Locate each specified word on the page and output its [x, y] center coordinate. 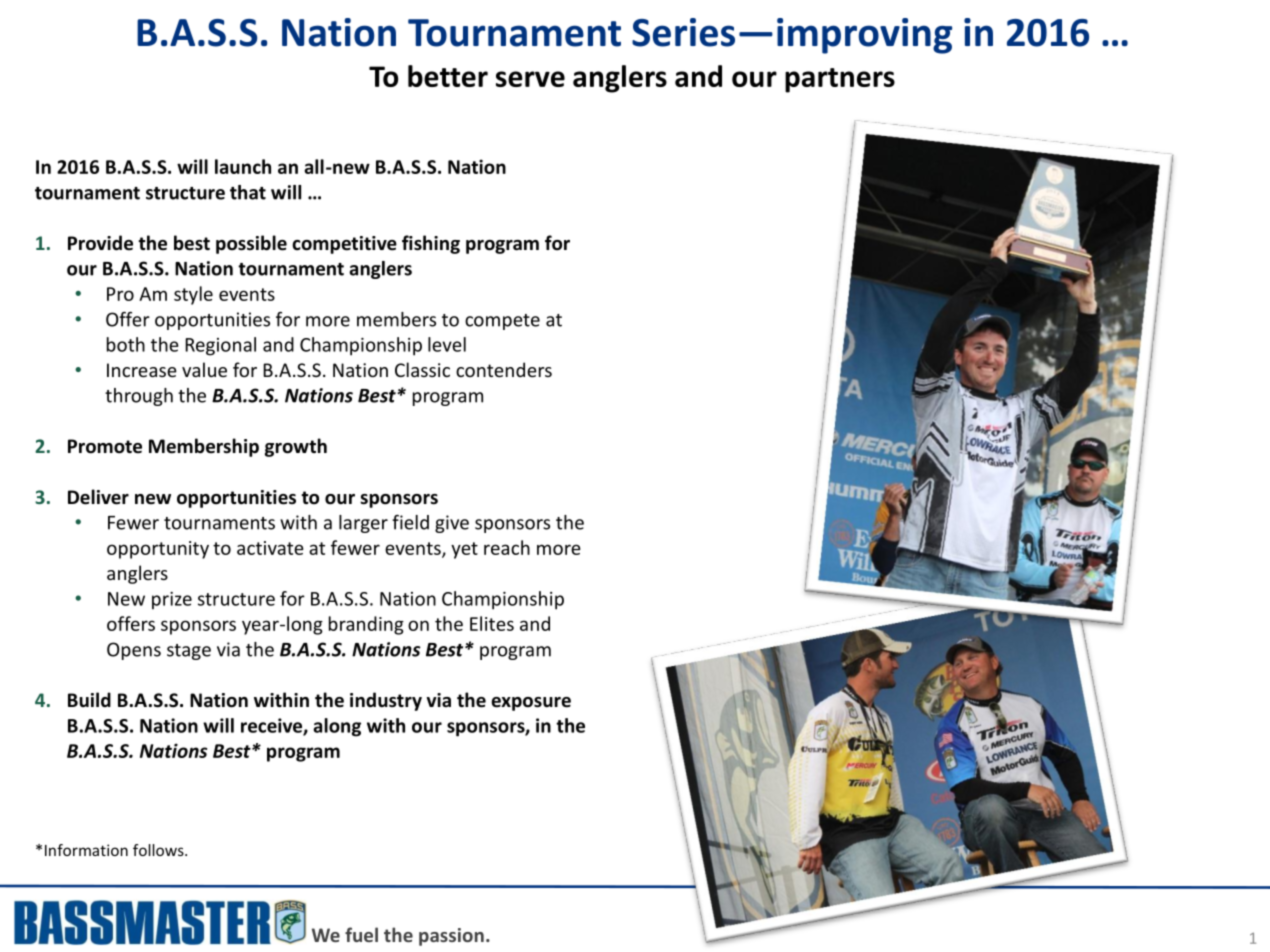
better [448, 76]
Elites [492, 623]
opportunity [158, 550]
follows [159, 850]
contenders [504, 369]
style [193, 295]
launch [243, 166]
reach [507, 547]
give [452, 524]
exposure [531, 704]
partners [840, 80]
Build [89, 700]
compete [502, 322]
